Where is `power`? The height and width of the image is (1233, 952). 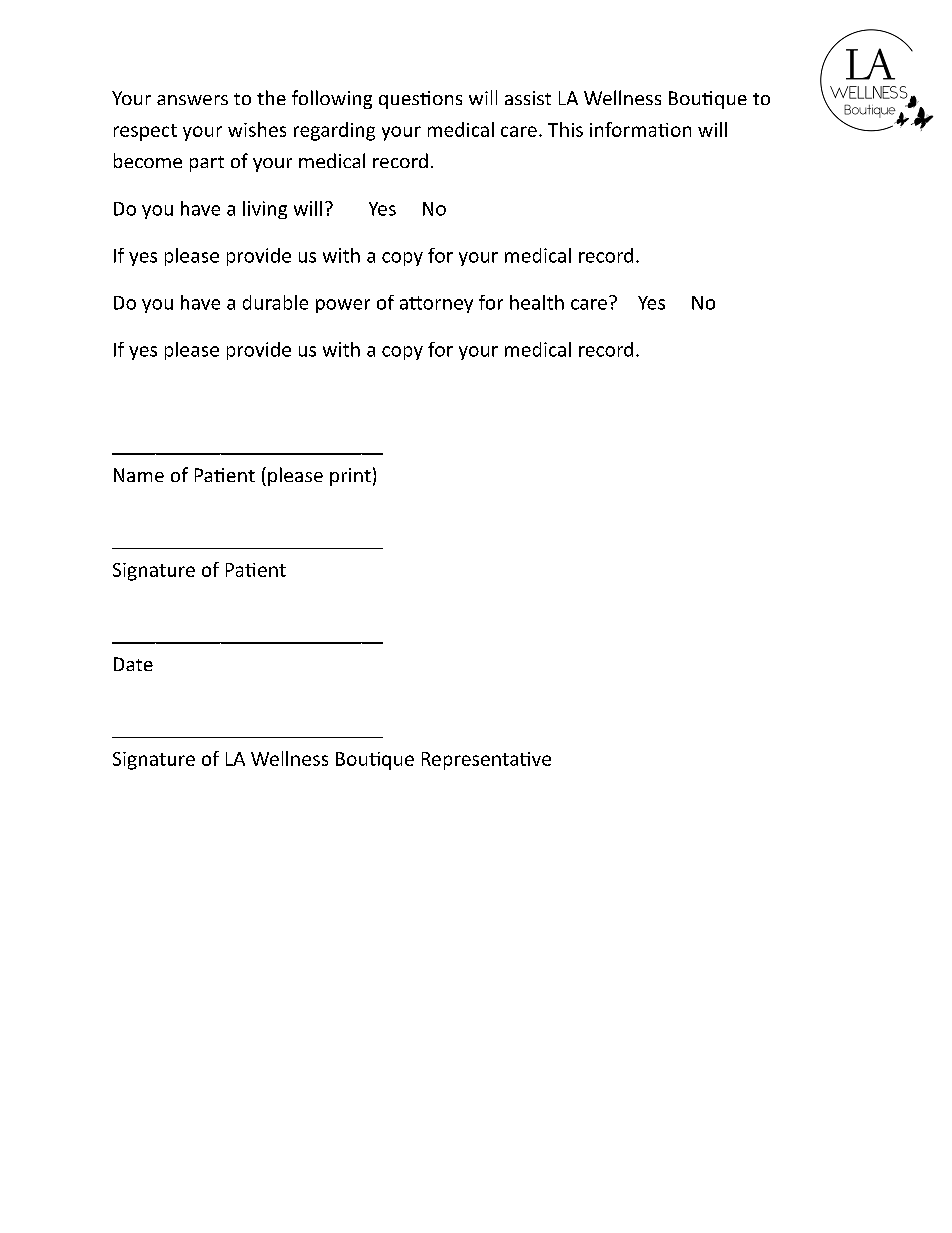
power is located at coordinates (343, 306).
